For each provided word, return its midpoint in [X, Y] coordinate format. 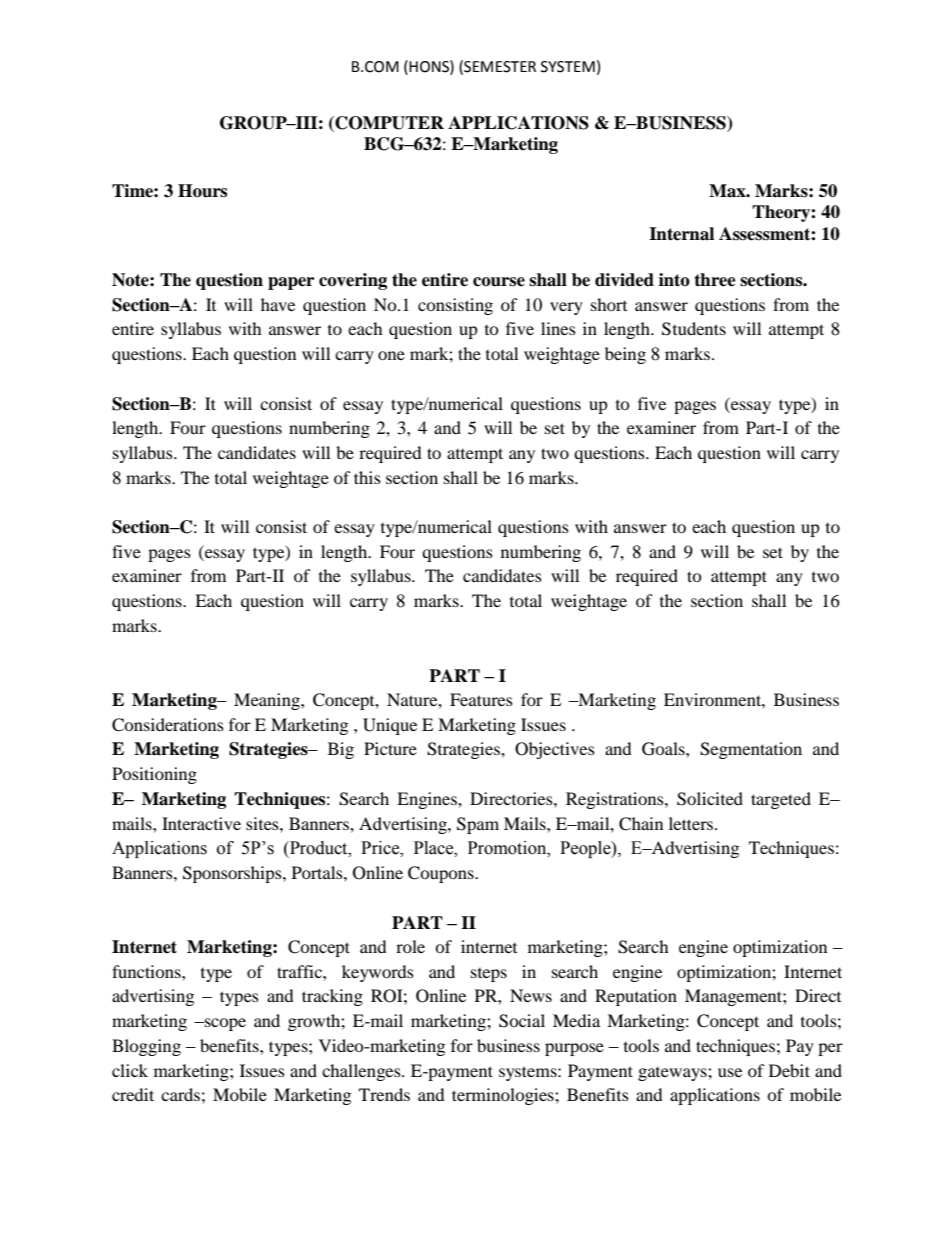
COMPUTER [388, 124]
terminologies [504, 1096]
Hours [202, 191]
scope [224, 1024]
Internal [681, 234]
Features [481, 699]
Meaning [268, 701]
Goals [664, 749]
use [730, 1072]
